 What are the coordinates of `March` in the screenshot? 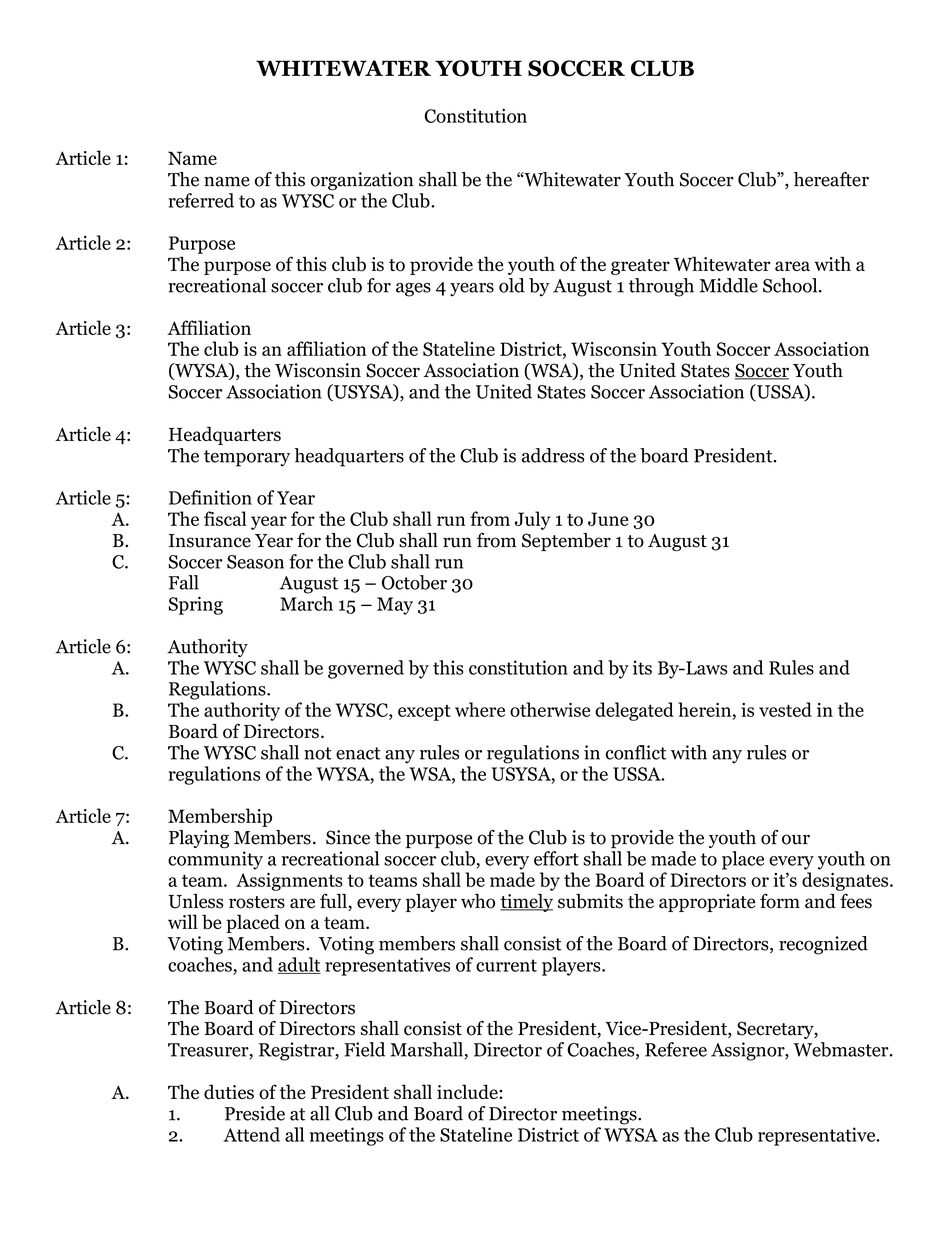 It's located at (306, 603).
